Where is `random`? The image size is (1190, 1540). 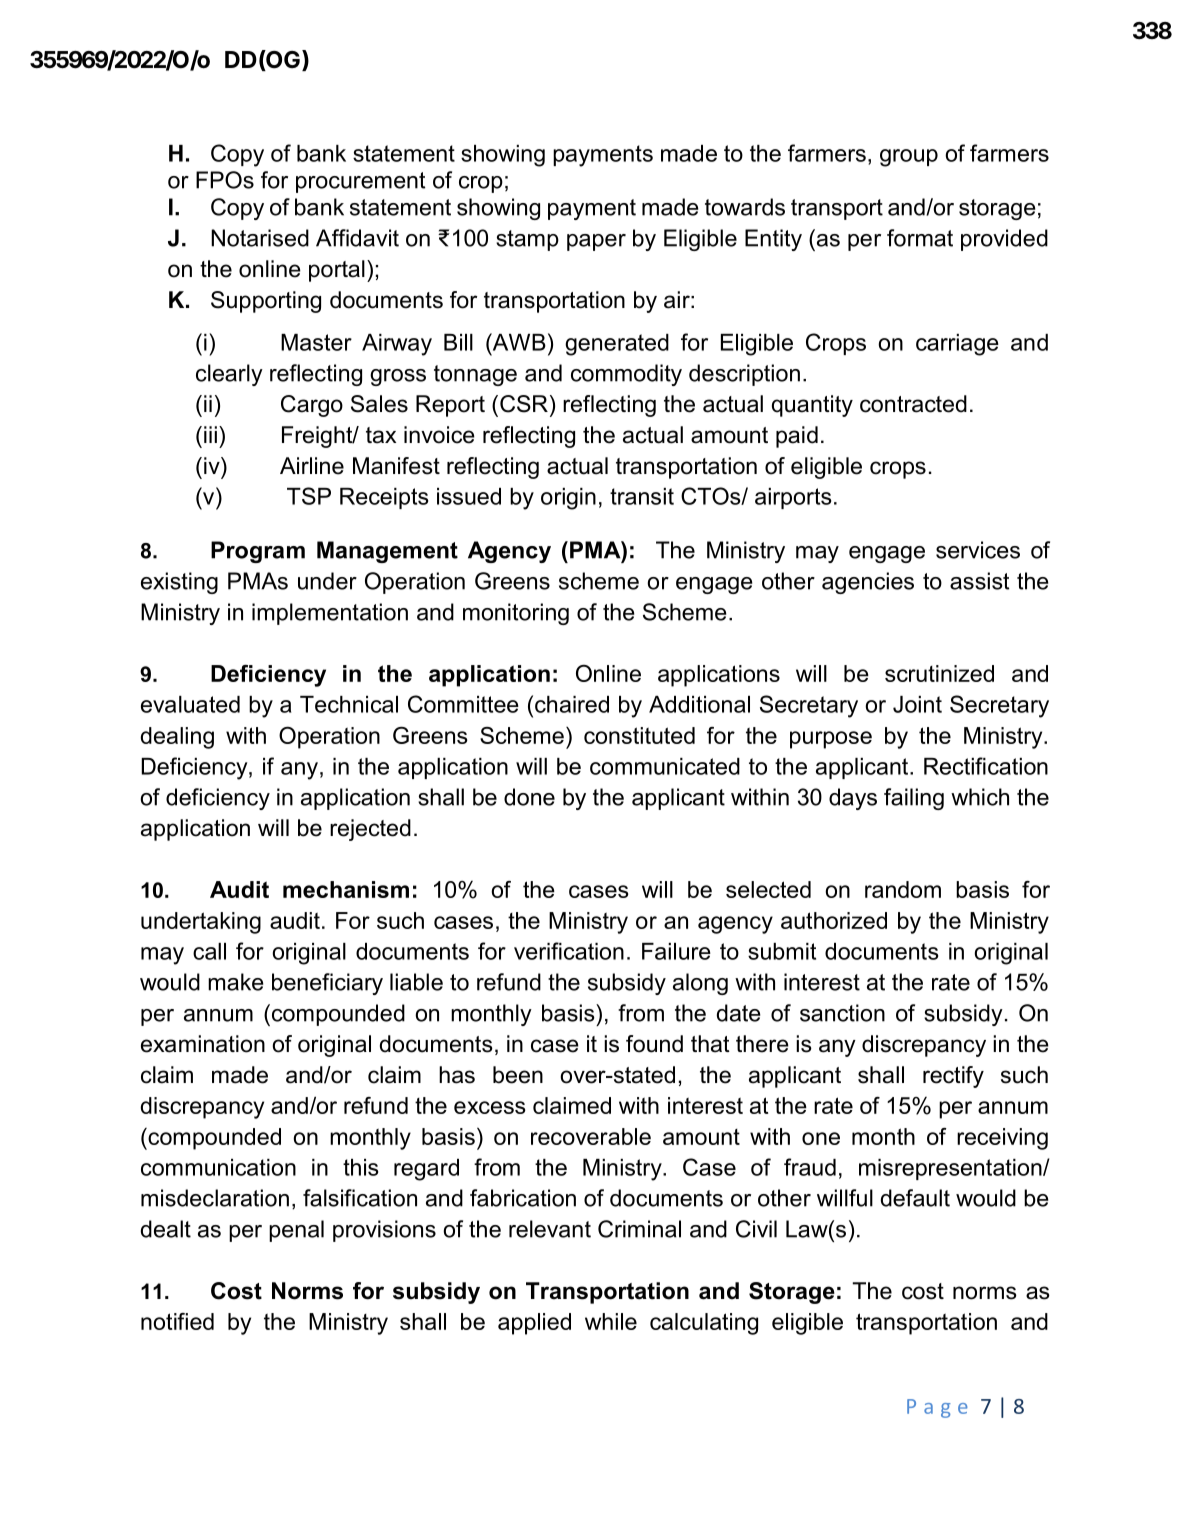 random is located at coordinates (903, 889).
